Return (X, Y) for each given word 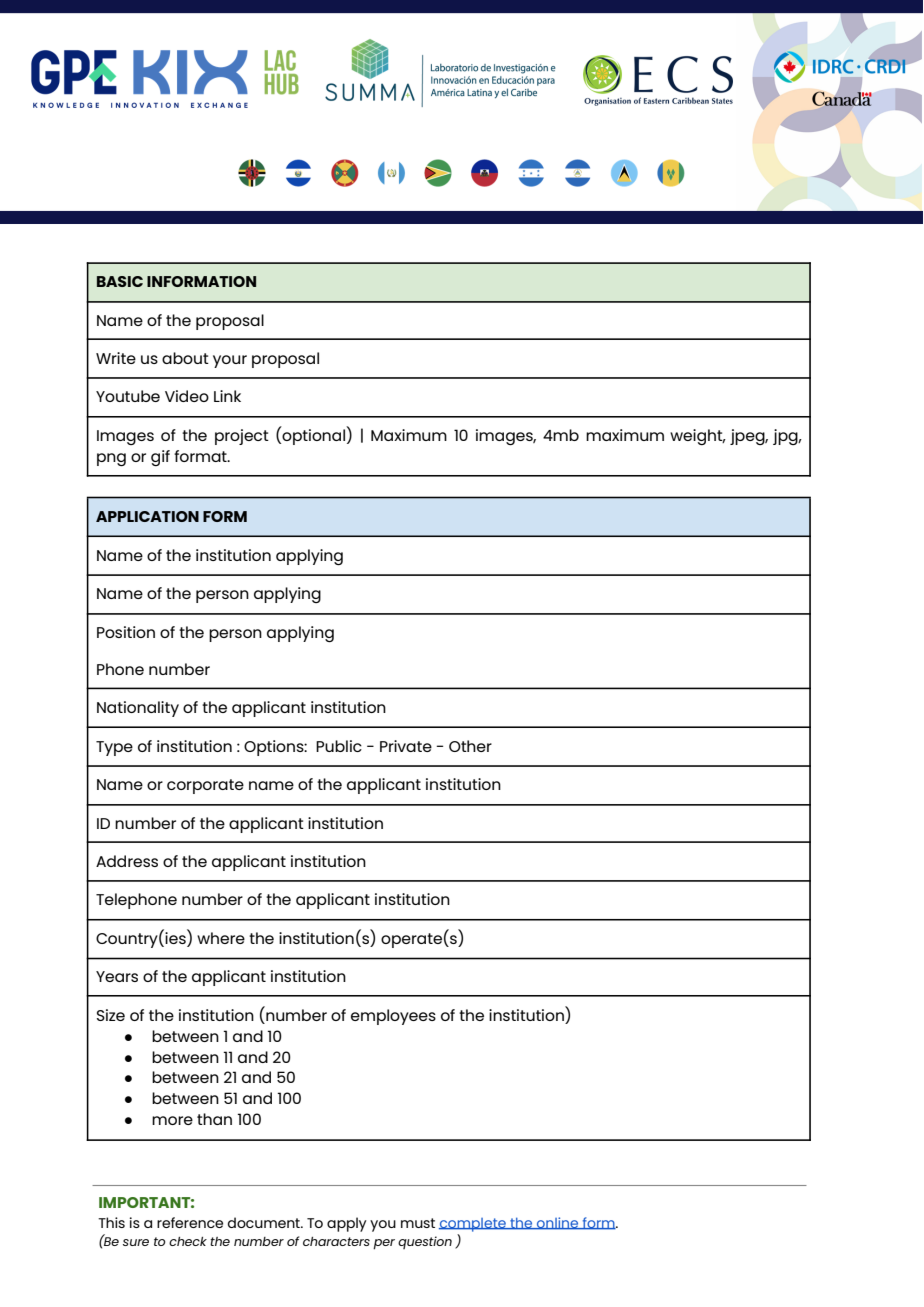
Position (126, 632)
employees (393, 1017)
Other (470, 746)
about (185, 358)
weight (697, 437)
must (418, 1223)
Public (339, 746)
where (221, 938)
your (230, 361)
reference (190, 1222)
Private (406, 746)
